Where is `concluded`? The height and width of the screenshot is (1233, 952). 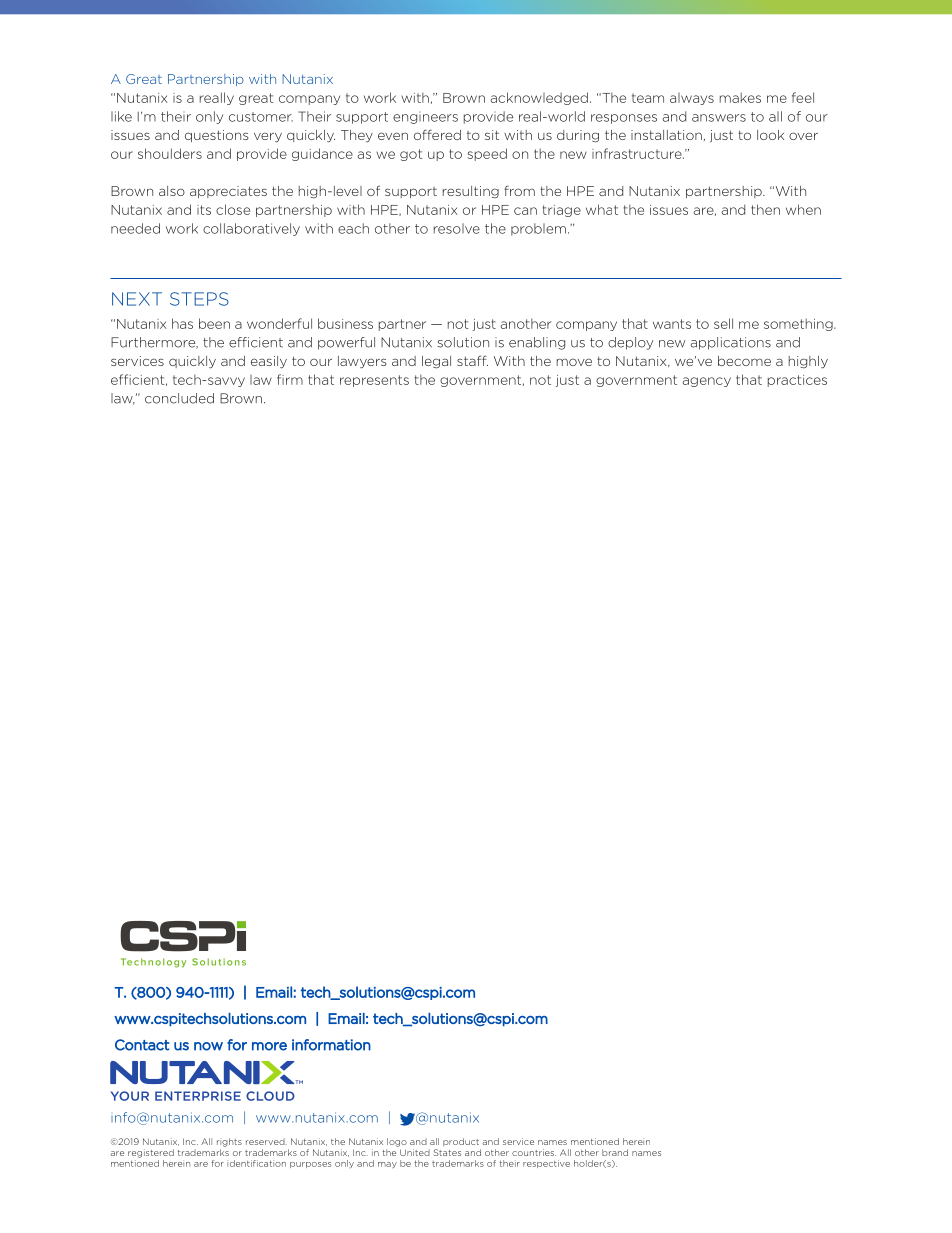
concluded is located at coordinates (179, 398).
